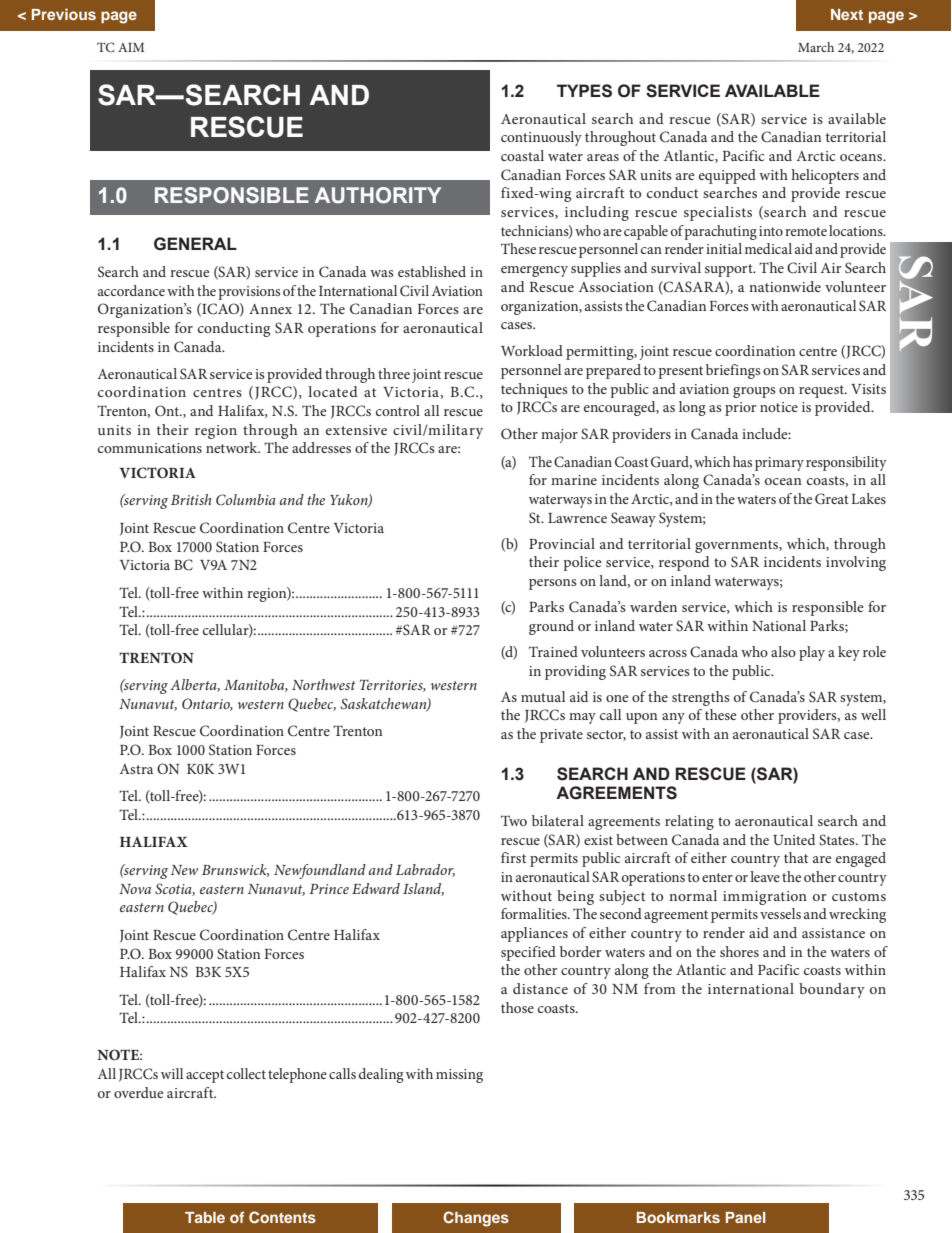 This screenshot has height=1233, width=952. Describe the element at coordinates (856, 563) in the screenshot. I see `involving` at that location.
